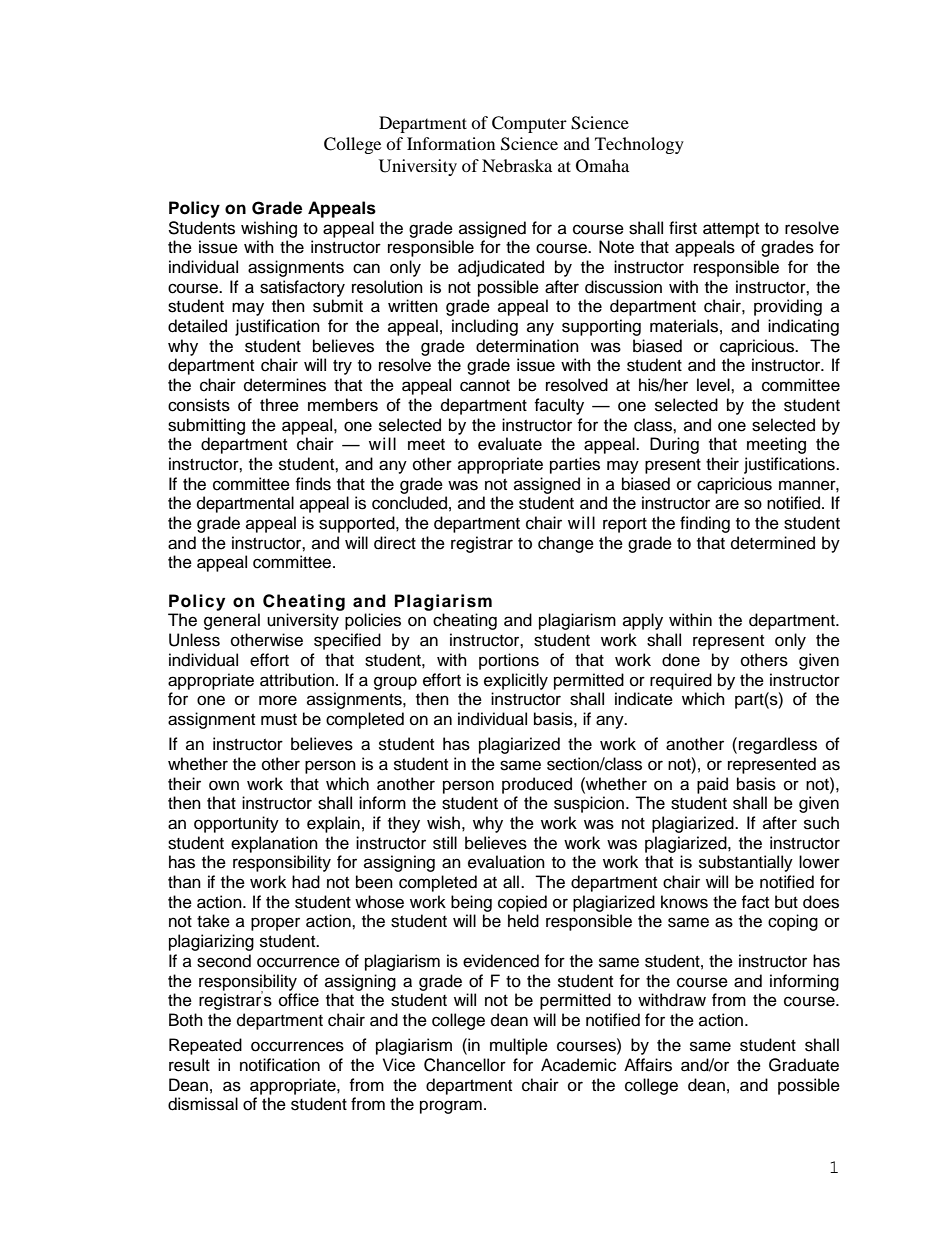 The height and width of the document is (1233, 952). What do you see at coordinates (517, 165) in the document?
I see `Nebraska` at bounding box center [517, 165].
